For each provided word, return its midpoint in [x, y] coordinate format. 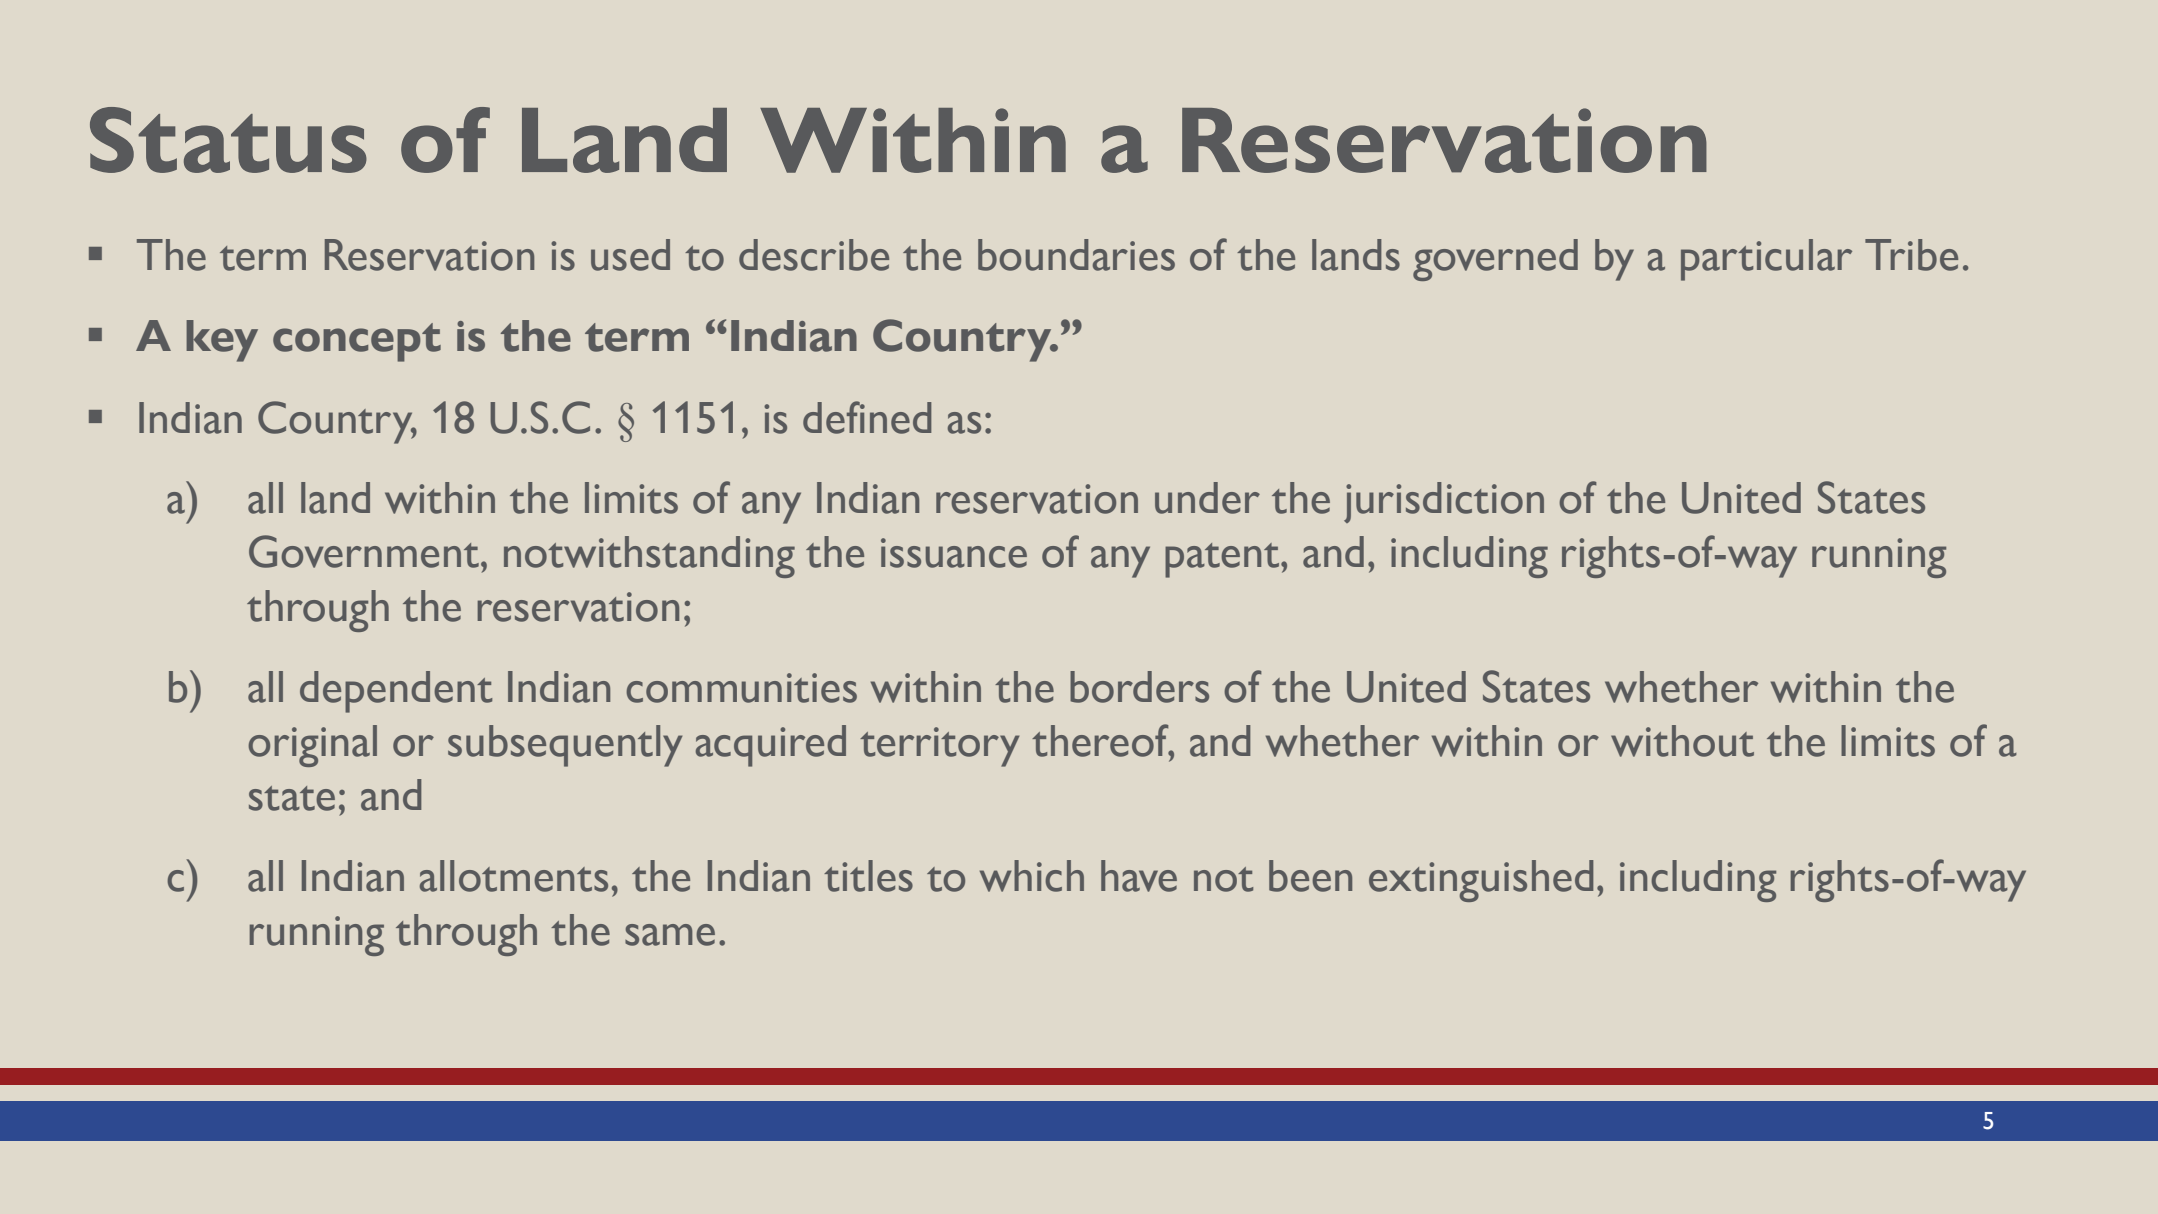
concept [357, 342]
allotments [514, 876]
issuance [954, 553]
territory [939, 747]
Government [364, 551]
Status [228, 140]
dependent [396, 692]
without [1682, 741]
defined [867, 417]
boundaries [1076, 255]
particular [1766, 260]
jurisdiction [1444, 502]
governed [1495, 260]
